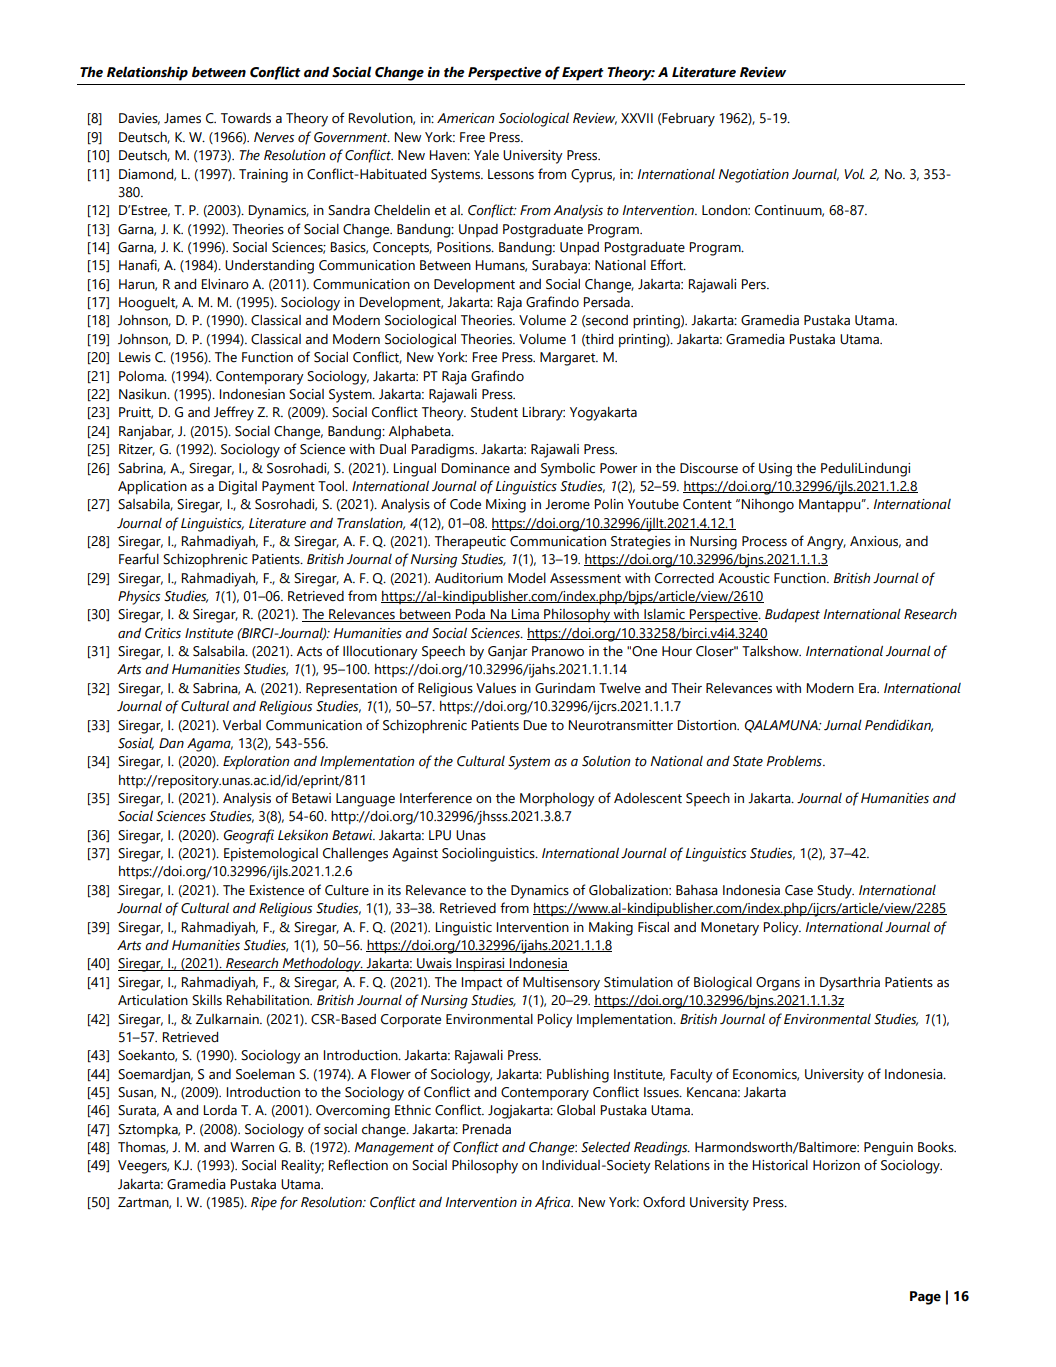 The height and width of the screenshot is (1367, 1056). What do you see at coordinates (611, 929) in the screenshot?
I see `Making` at bounding box center [611, 929].
